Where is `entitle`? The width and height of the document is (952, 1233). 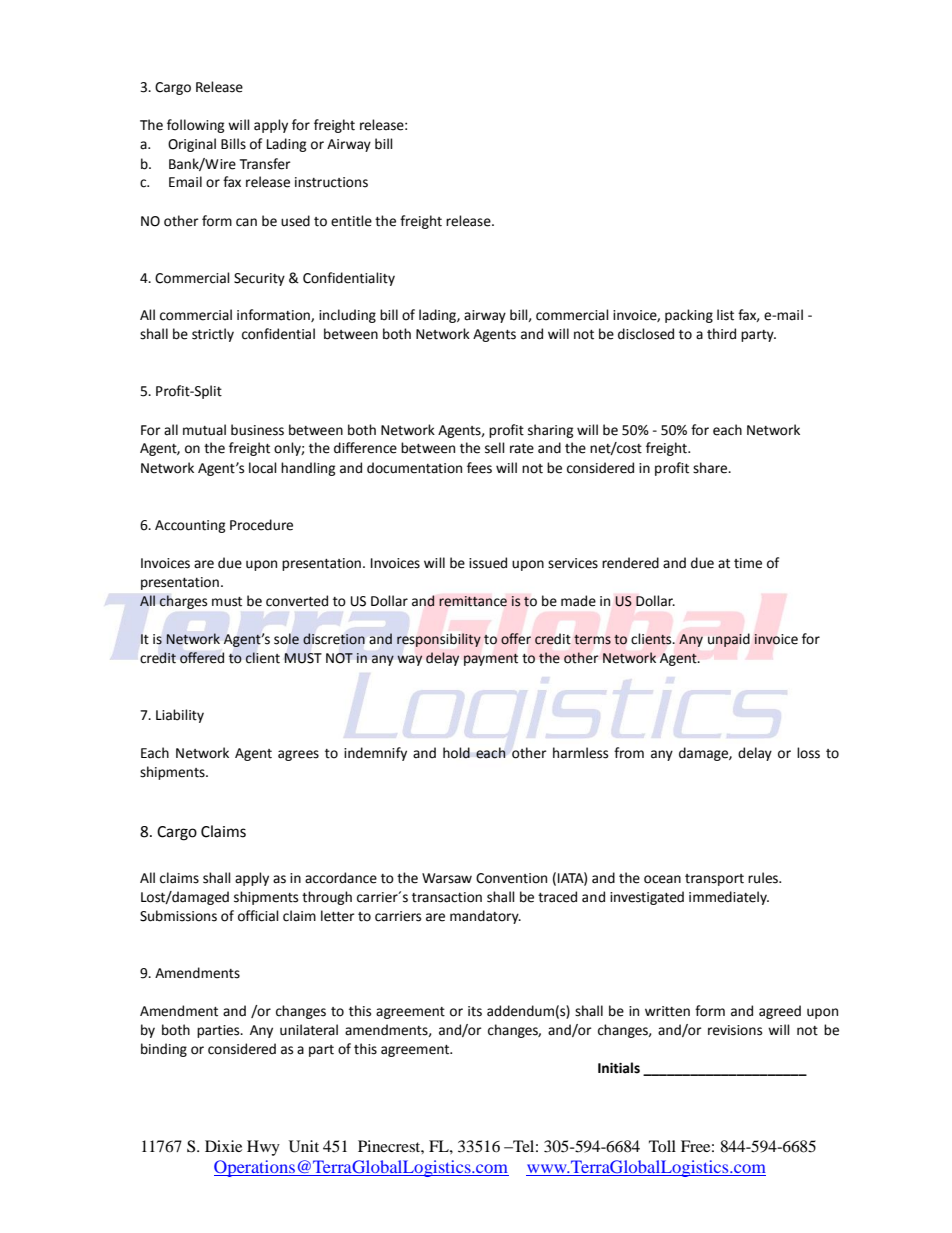
entitle is located at coordinates (351, 221).
